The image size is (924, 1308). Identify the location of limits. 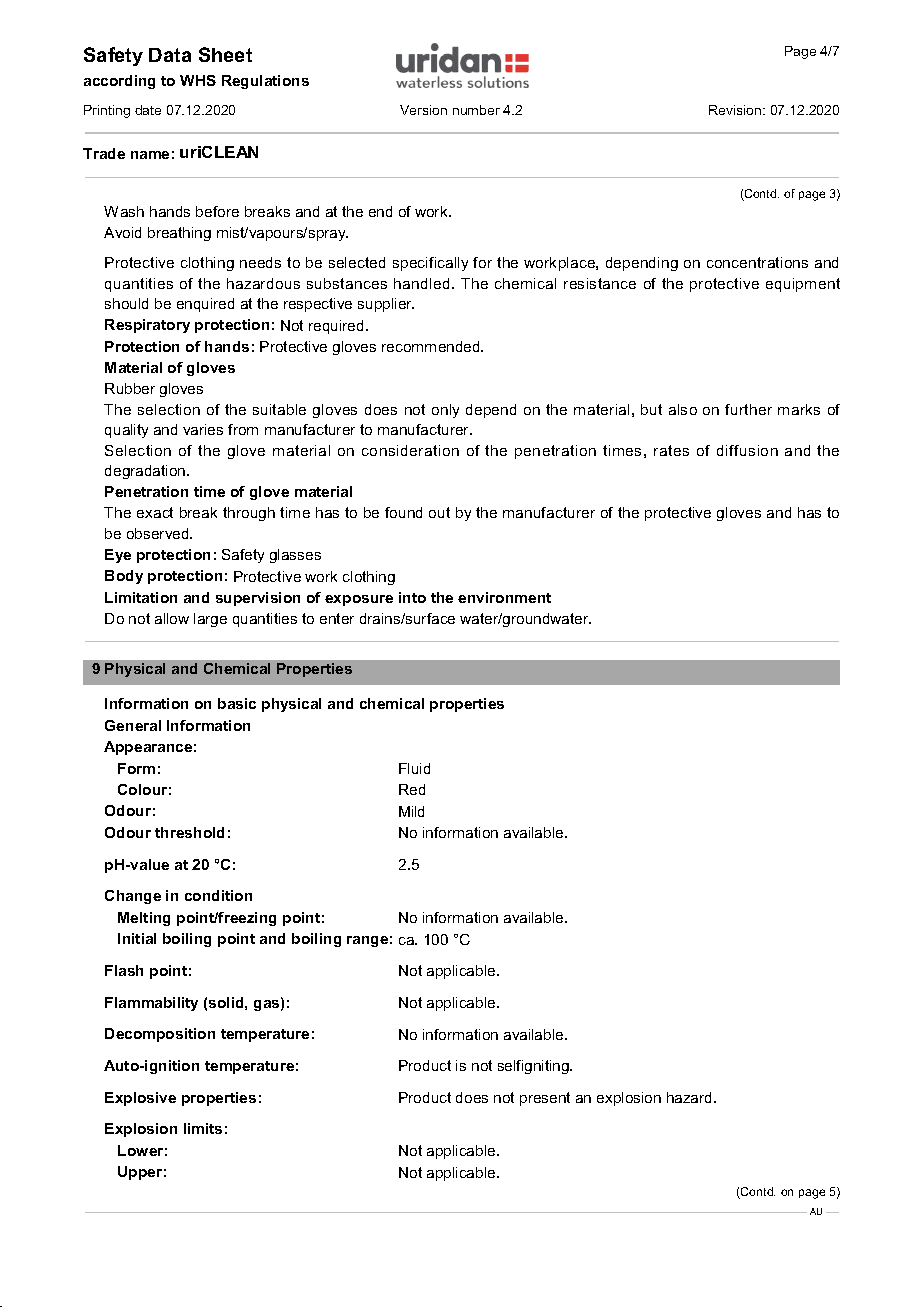
(203, 1128).
